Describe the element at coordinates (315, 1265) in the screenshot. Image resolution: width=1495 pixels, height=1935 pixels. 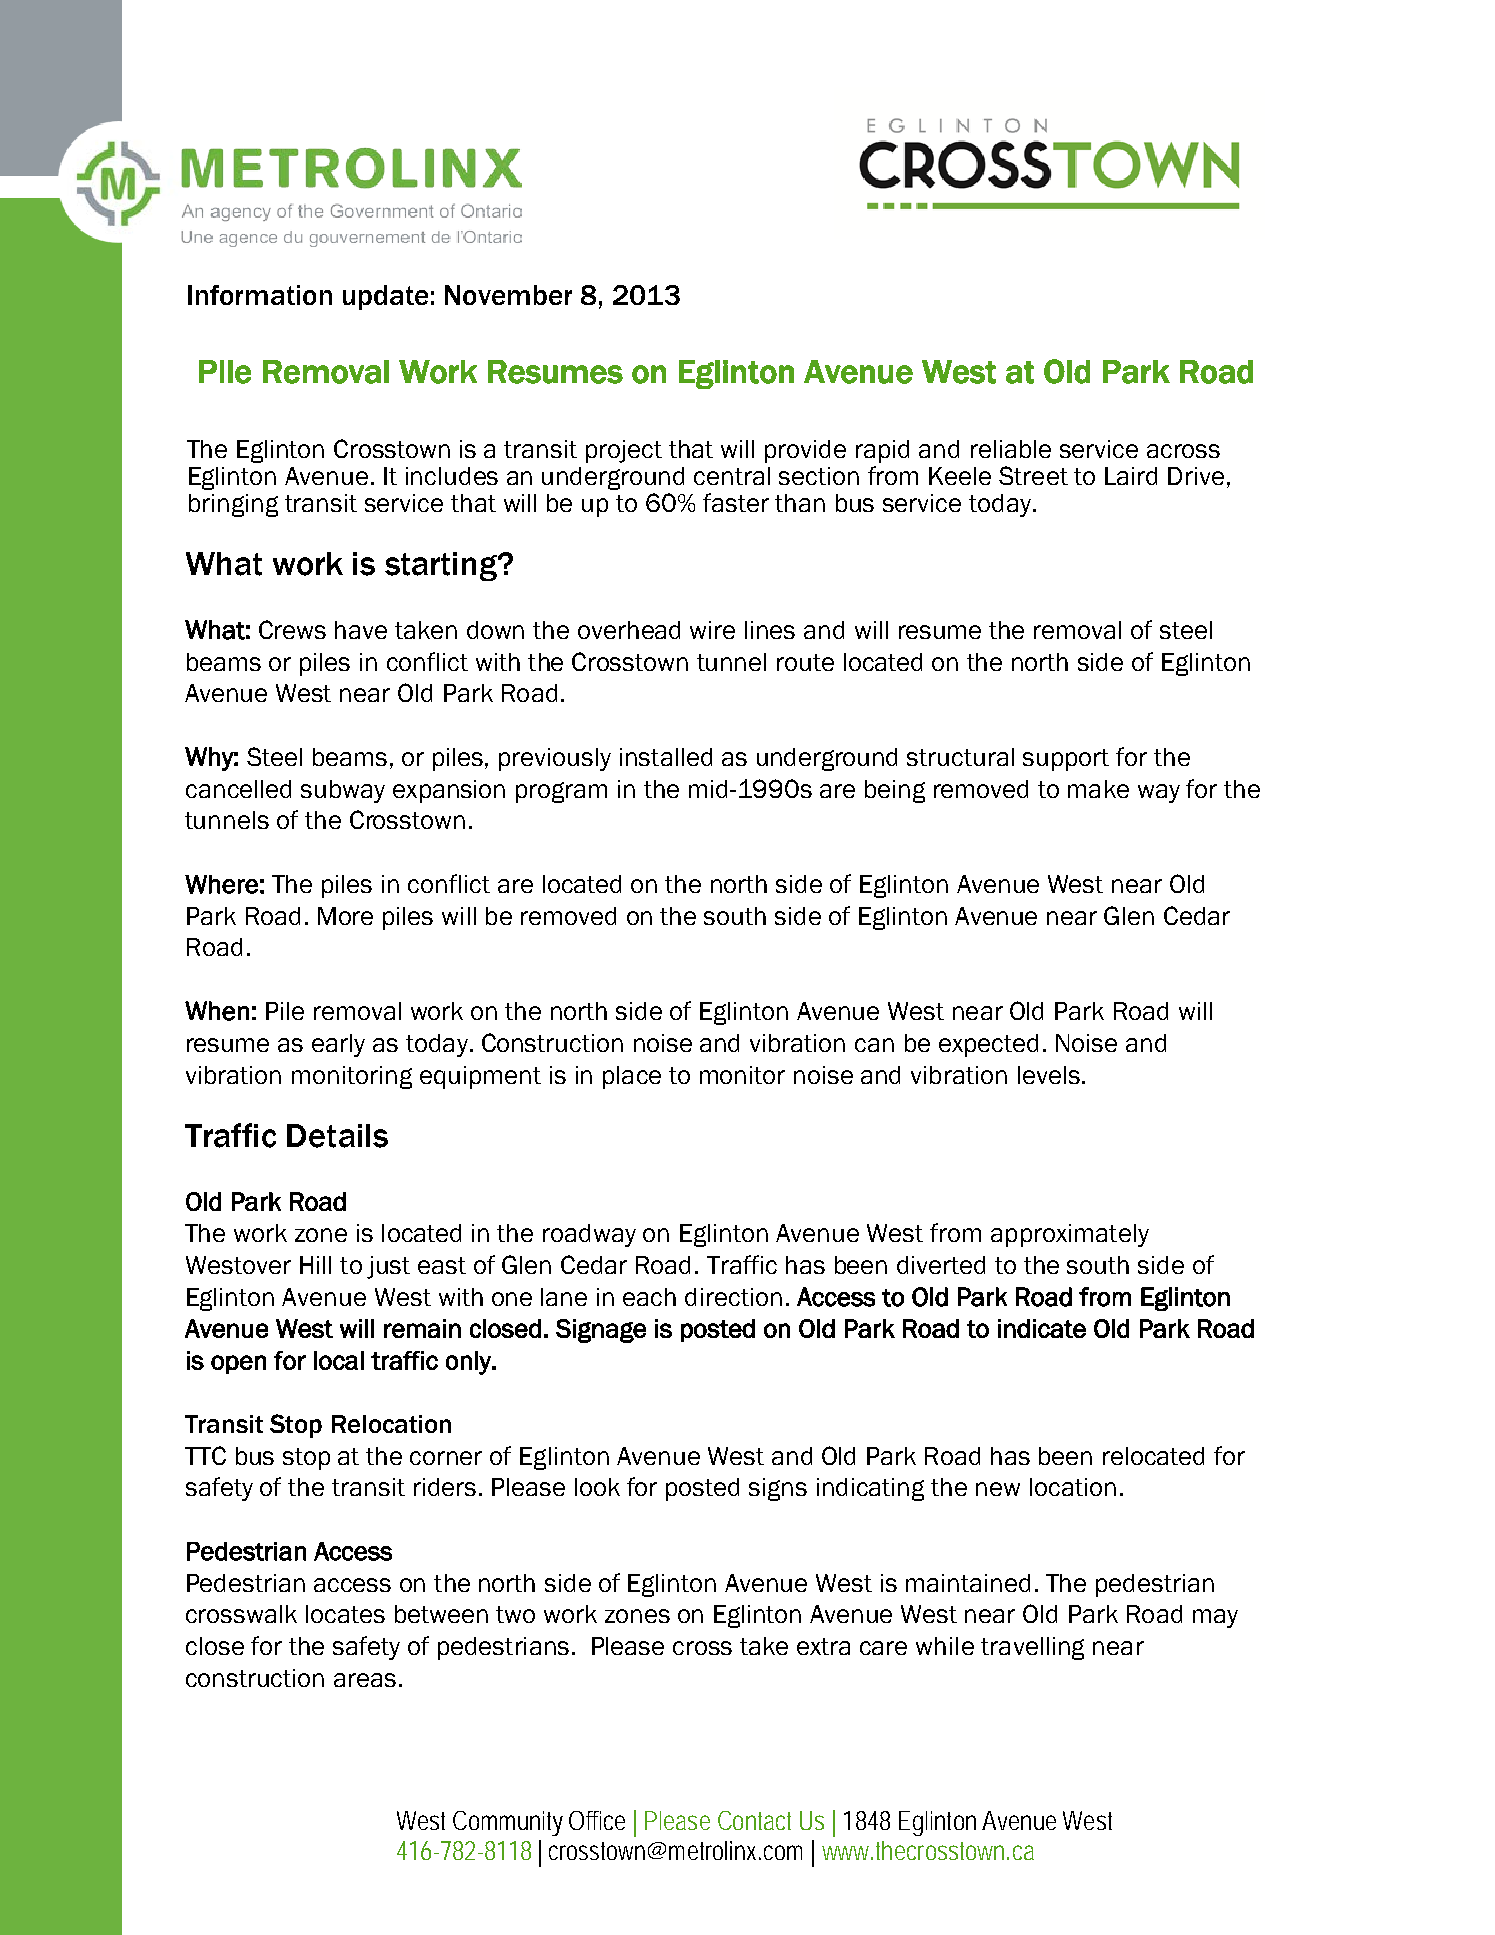
I see `Hill` at that location.
